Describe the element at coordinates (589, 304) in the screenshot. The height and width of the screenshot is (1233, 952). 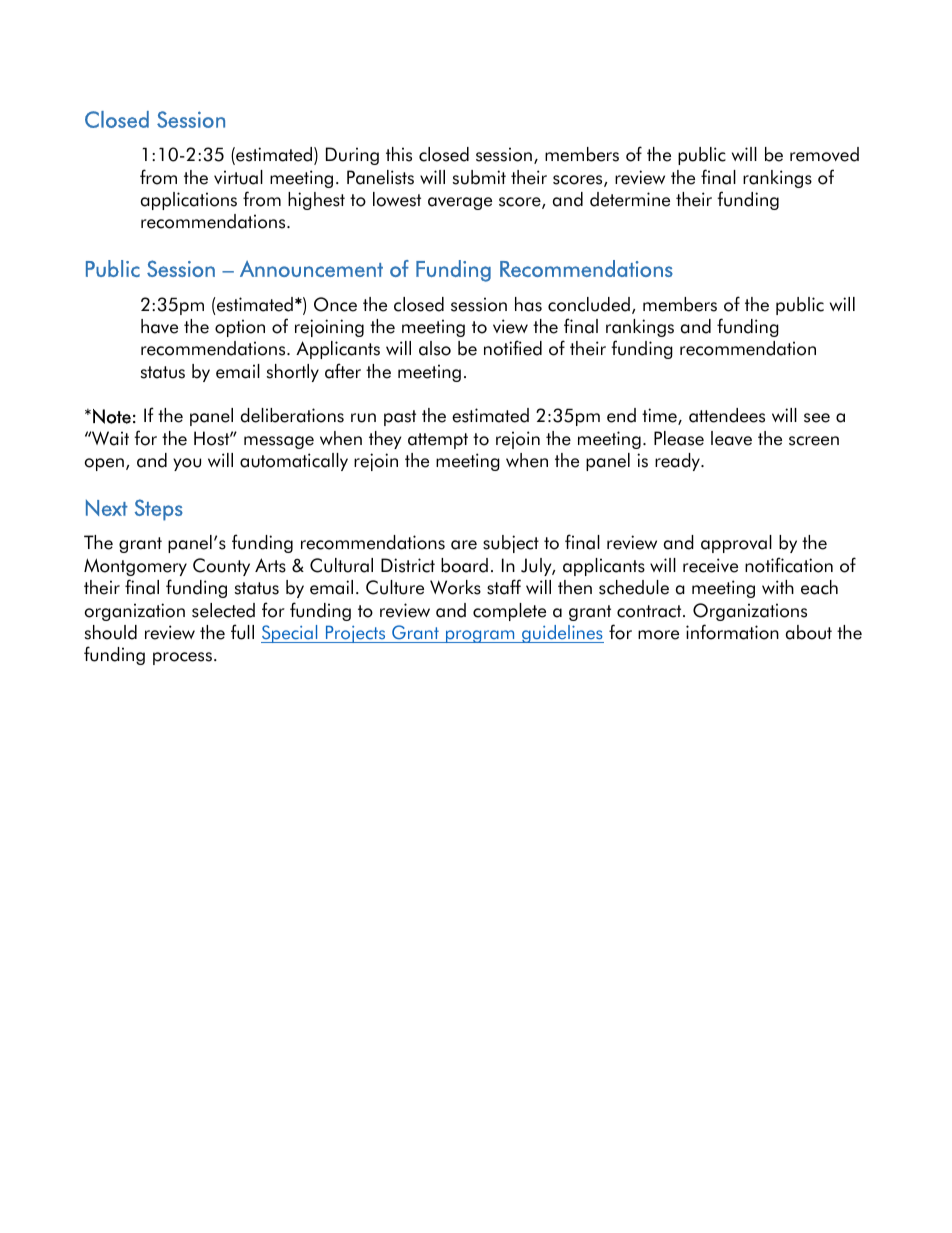
I see `concluded` at that location.
